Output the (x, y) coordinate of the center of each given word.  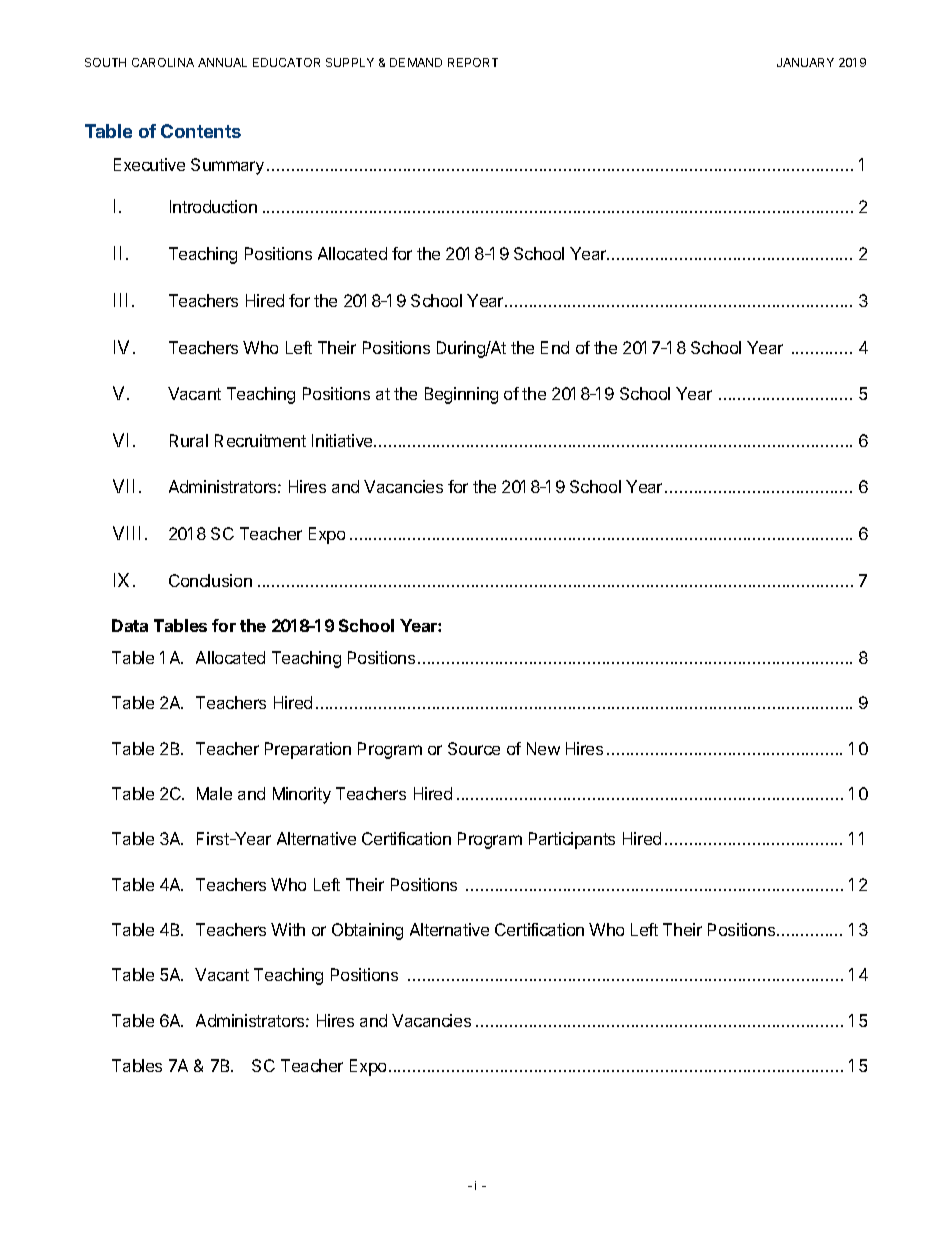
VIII (129, 533)
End (555, 347)
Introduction (213, 206)
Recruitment (260, 440)
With (288, 929)
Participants (572, 840)
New (543, 748)
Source (474, 748)
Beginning (461, 395)
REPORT (473, 62)
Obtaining (367, 931)
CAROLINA (163, 62)
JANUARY (805, 62)
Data (130, 625)
